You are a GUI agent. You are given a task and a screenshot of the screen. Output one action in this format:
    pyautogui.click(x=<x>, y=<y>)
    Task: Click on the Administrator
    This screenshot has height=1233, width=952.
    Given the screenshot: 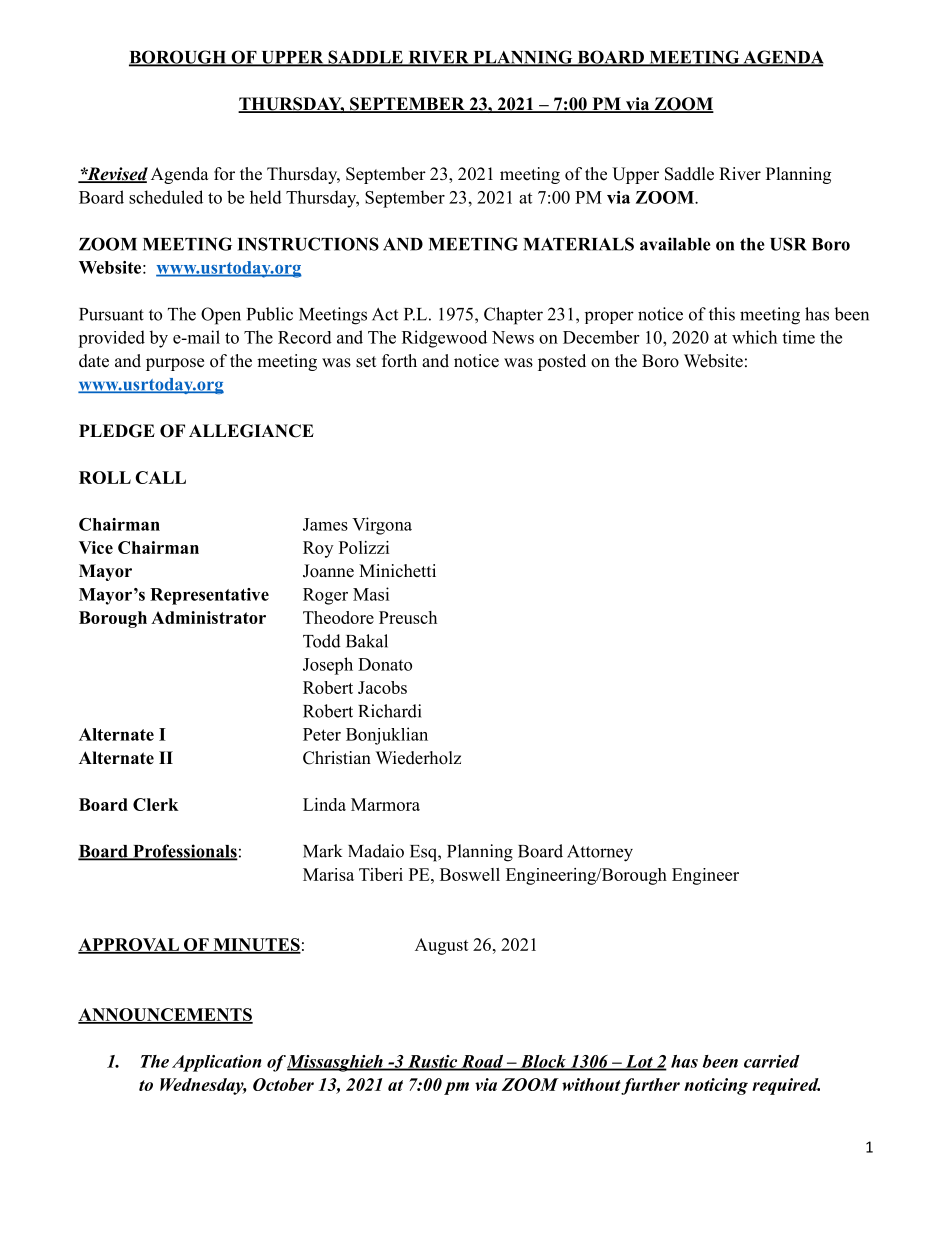 What is the action you would take?
    pyautogui.click(x=208, y=617)
